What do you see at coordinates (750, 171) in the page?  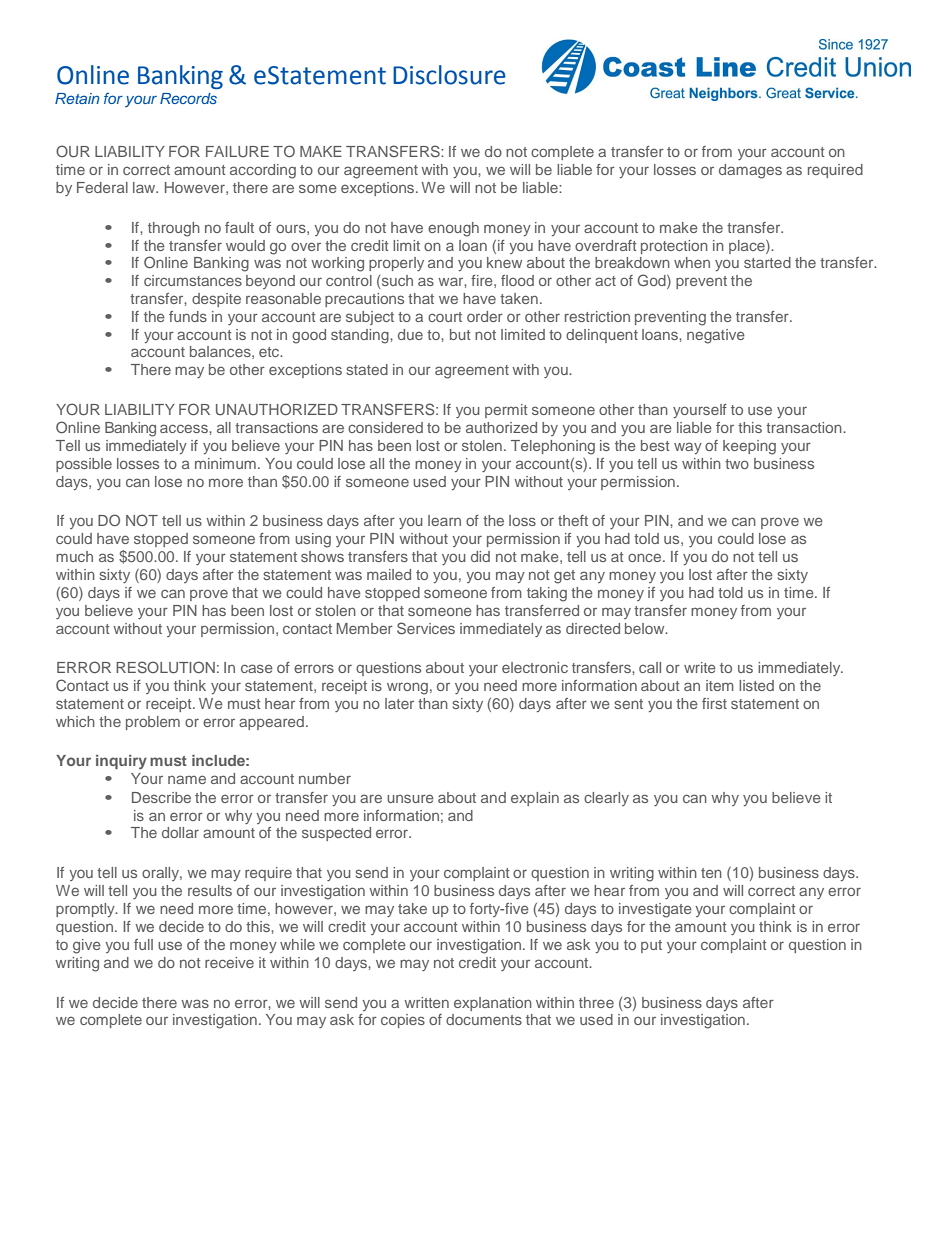 I see `damages` at bounding box center [750, 171].
